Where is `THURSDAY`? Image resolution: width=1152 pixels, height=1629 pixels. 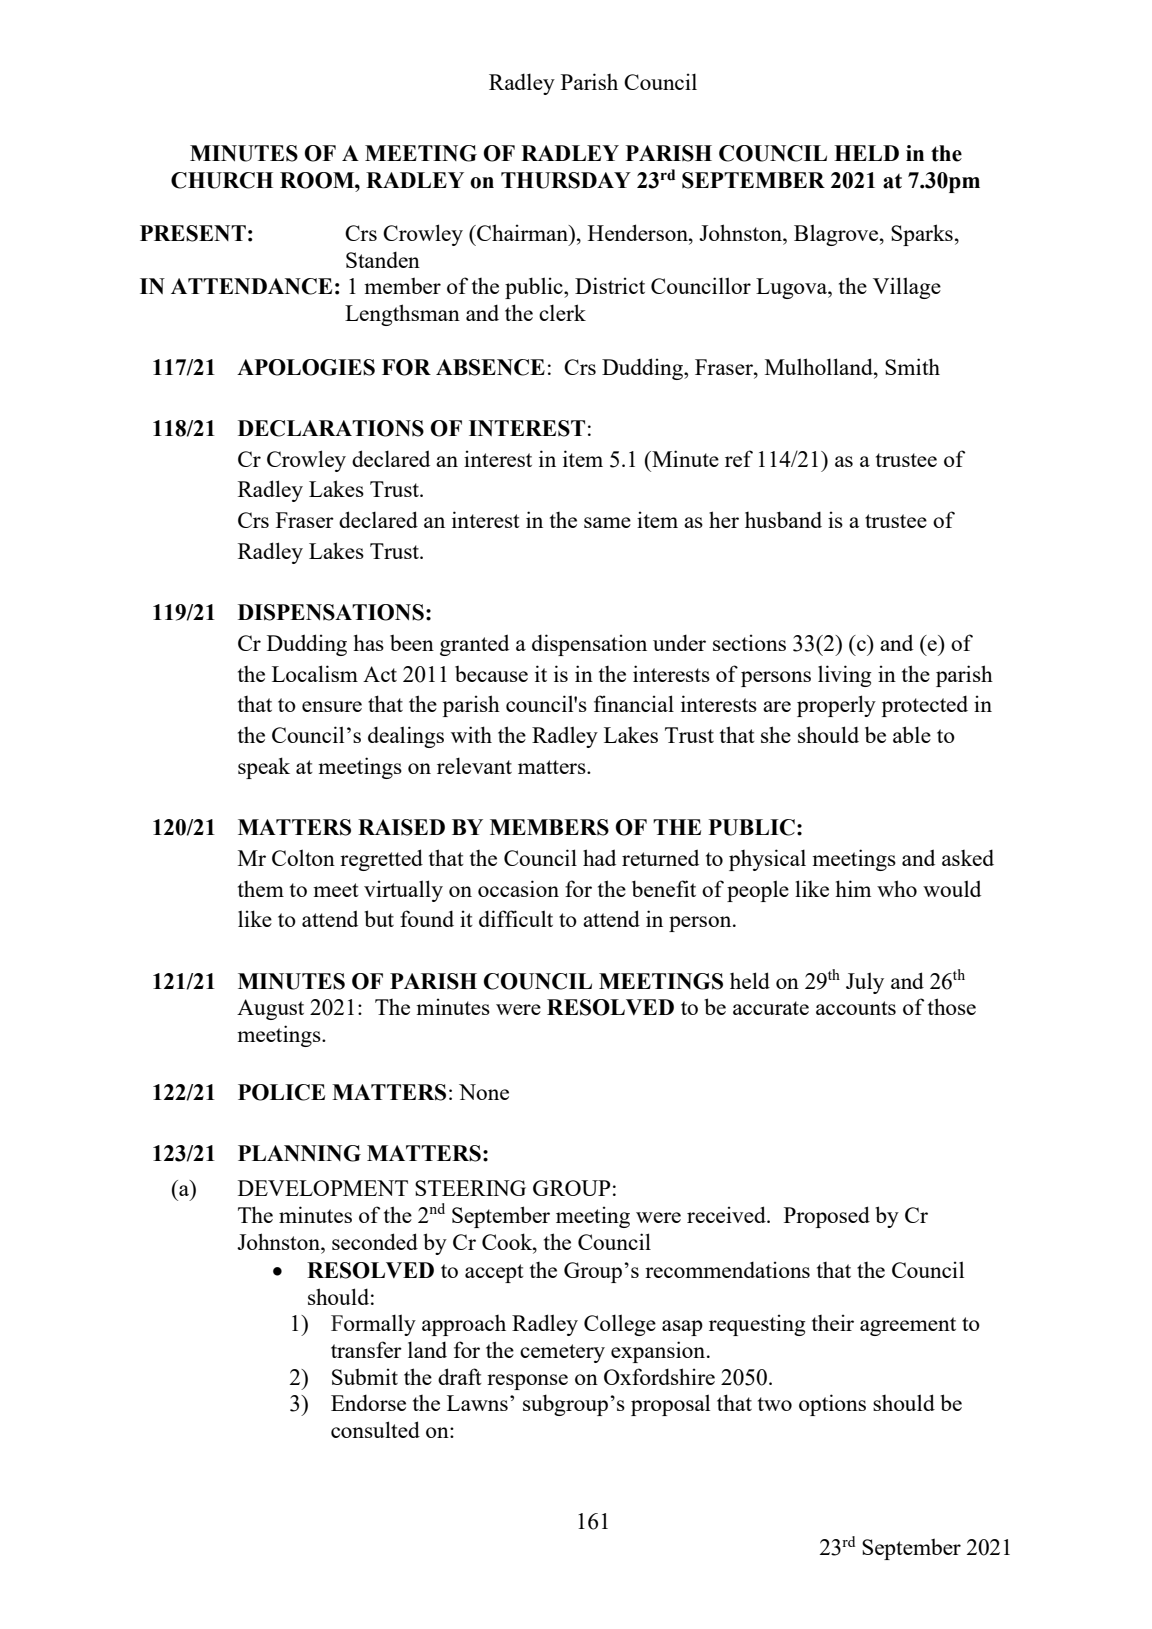 THURSDAY is located at coordinates (566, 180).
